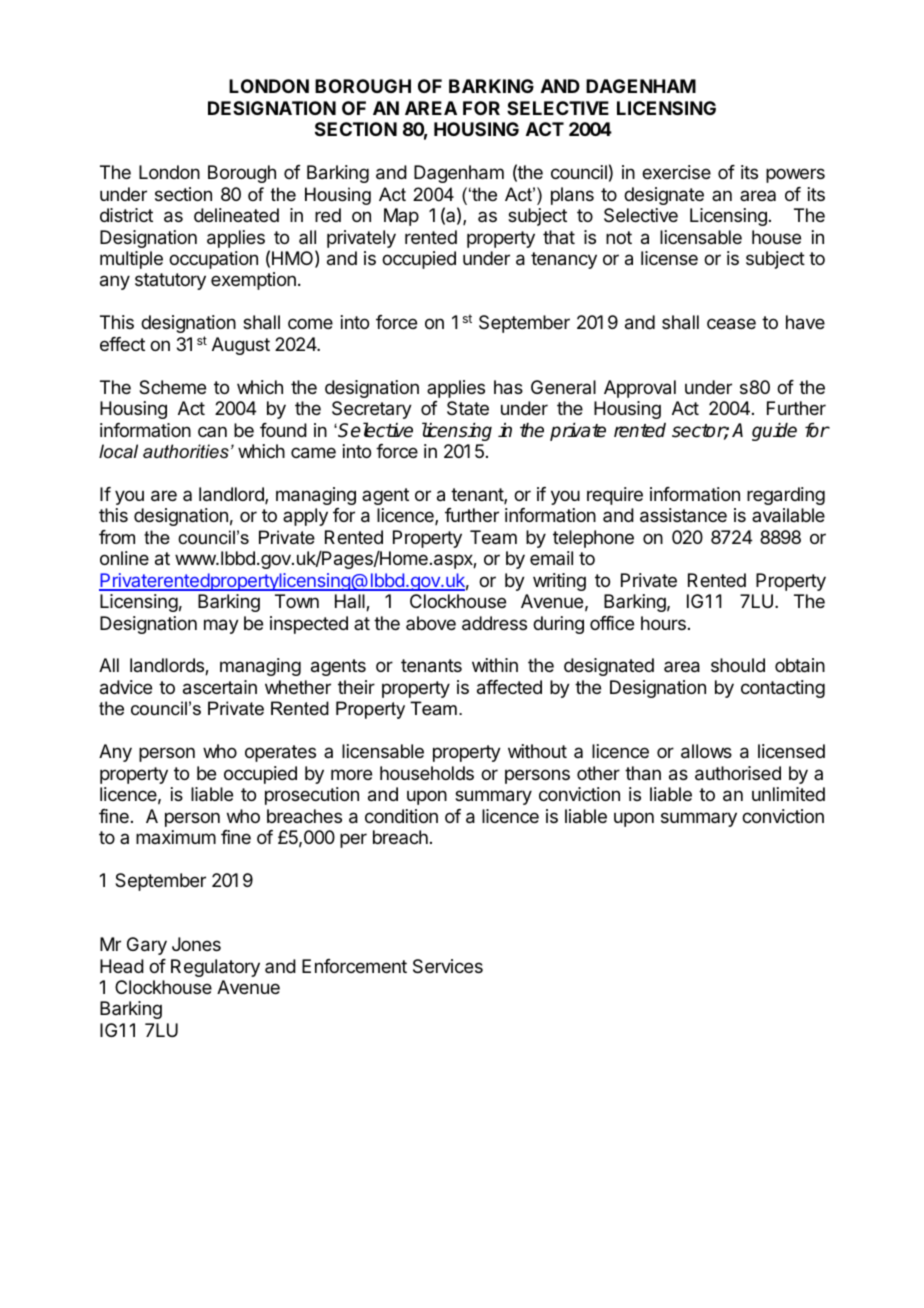  Describe the element at coordinates (172, 387) in the screenshot. I see `Scheme` at that location.
